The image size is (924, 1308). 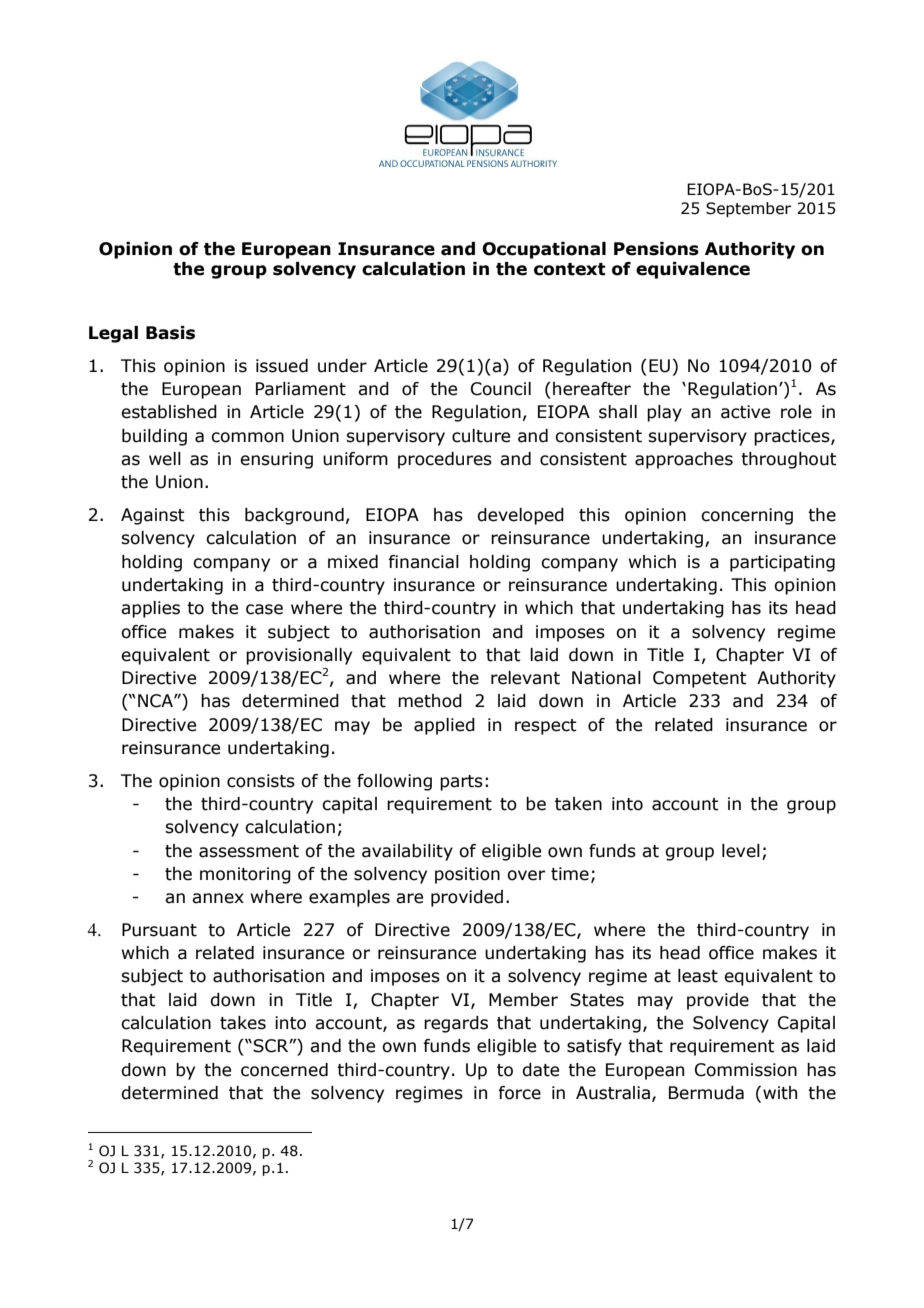 What do you see at coordinates (782, 563) in the page?
I see `participating` at bounding box center [782, 563].
